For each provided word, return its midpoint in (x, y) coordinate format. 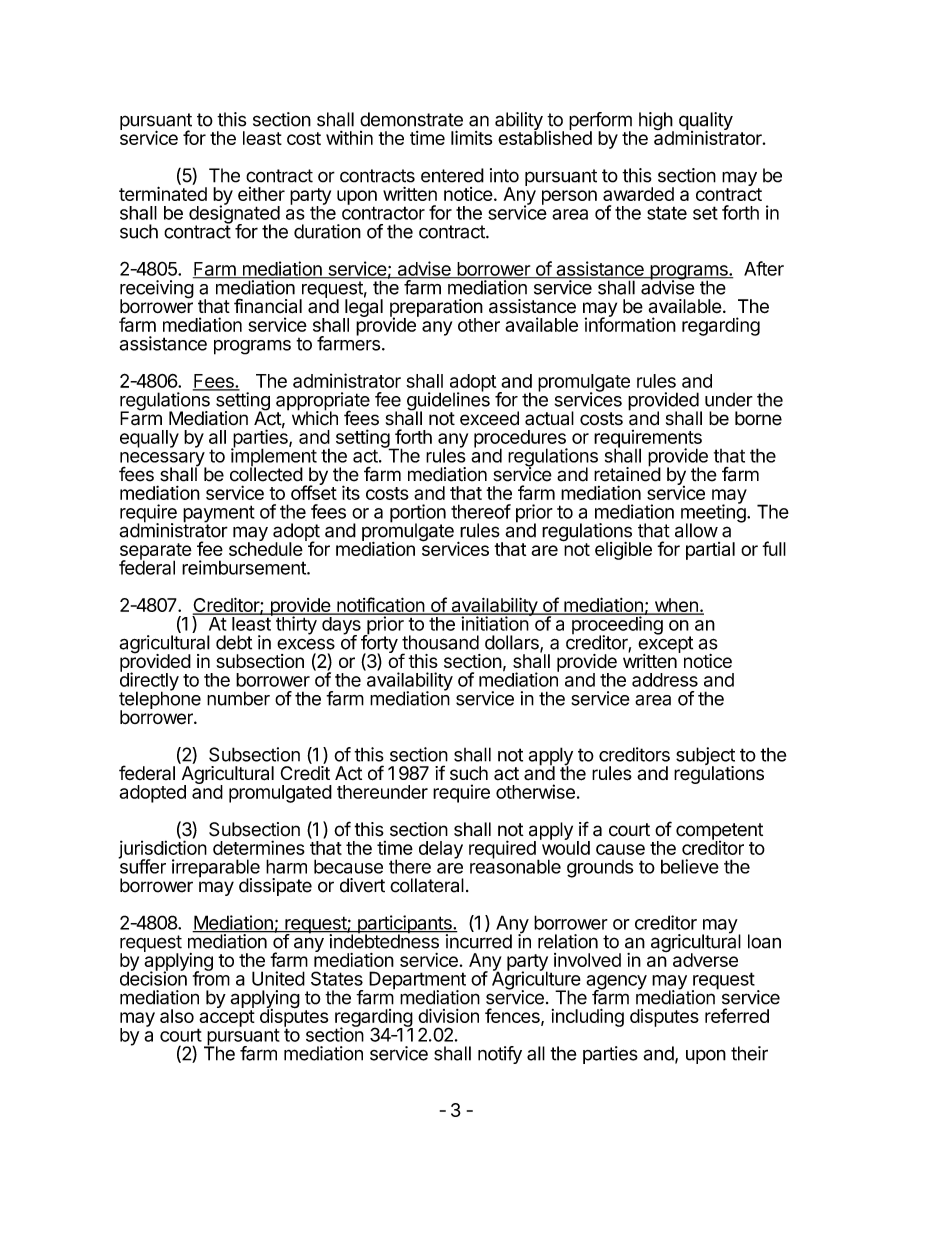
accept (226, 1019)
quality (706, 122)
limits (471, 137)
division (448, 1015)
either (261, 194)
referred (737, 1015)
